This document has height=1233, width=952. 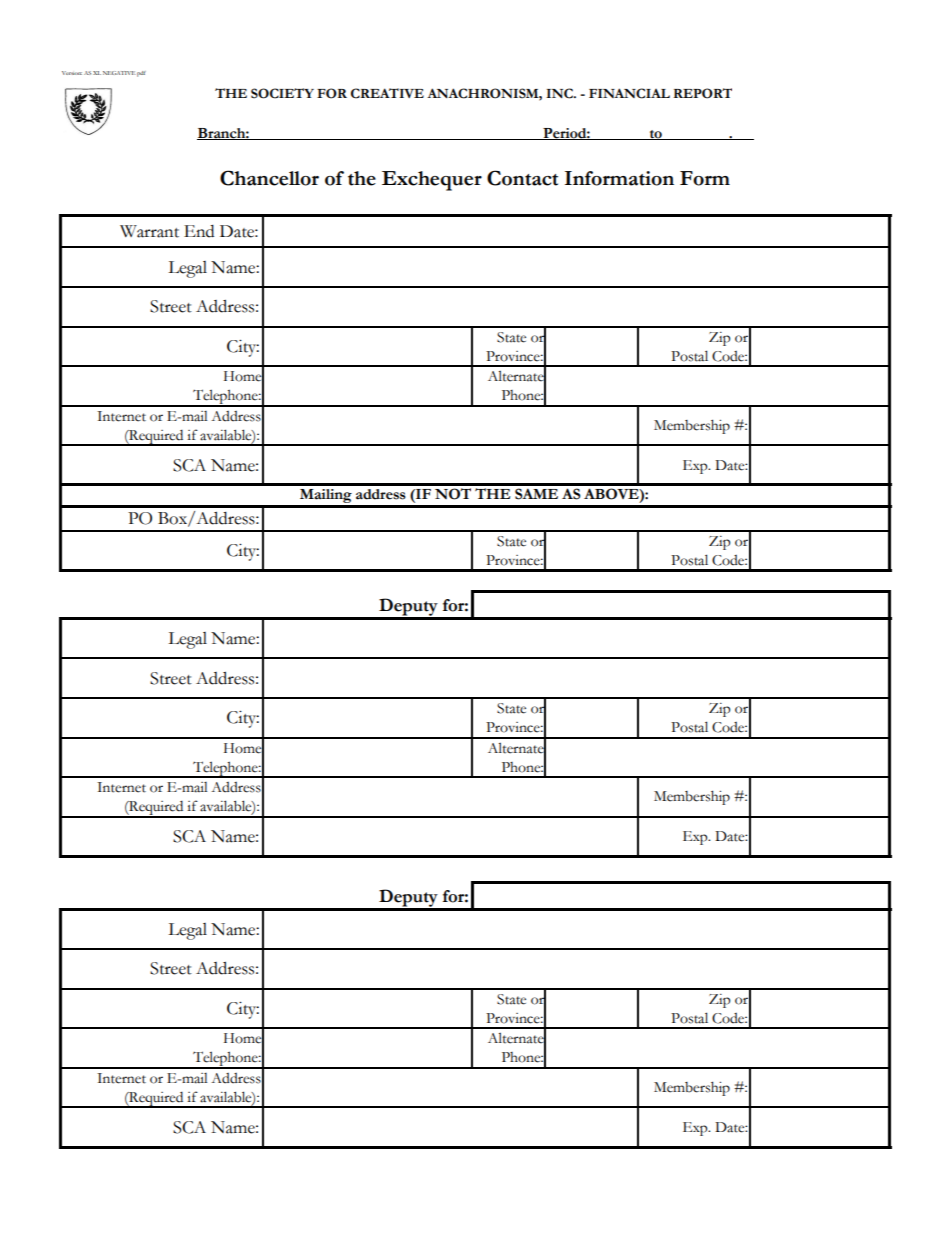 I want to click on End, so click(x=199, y=231).
